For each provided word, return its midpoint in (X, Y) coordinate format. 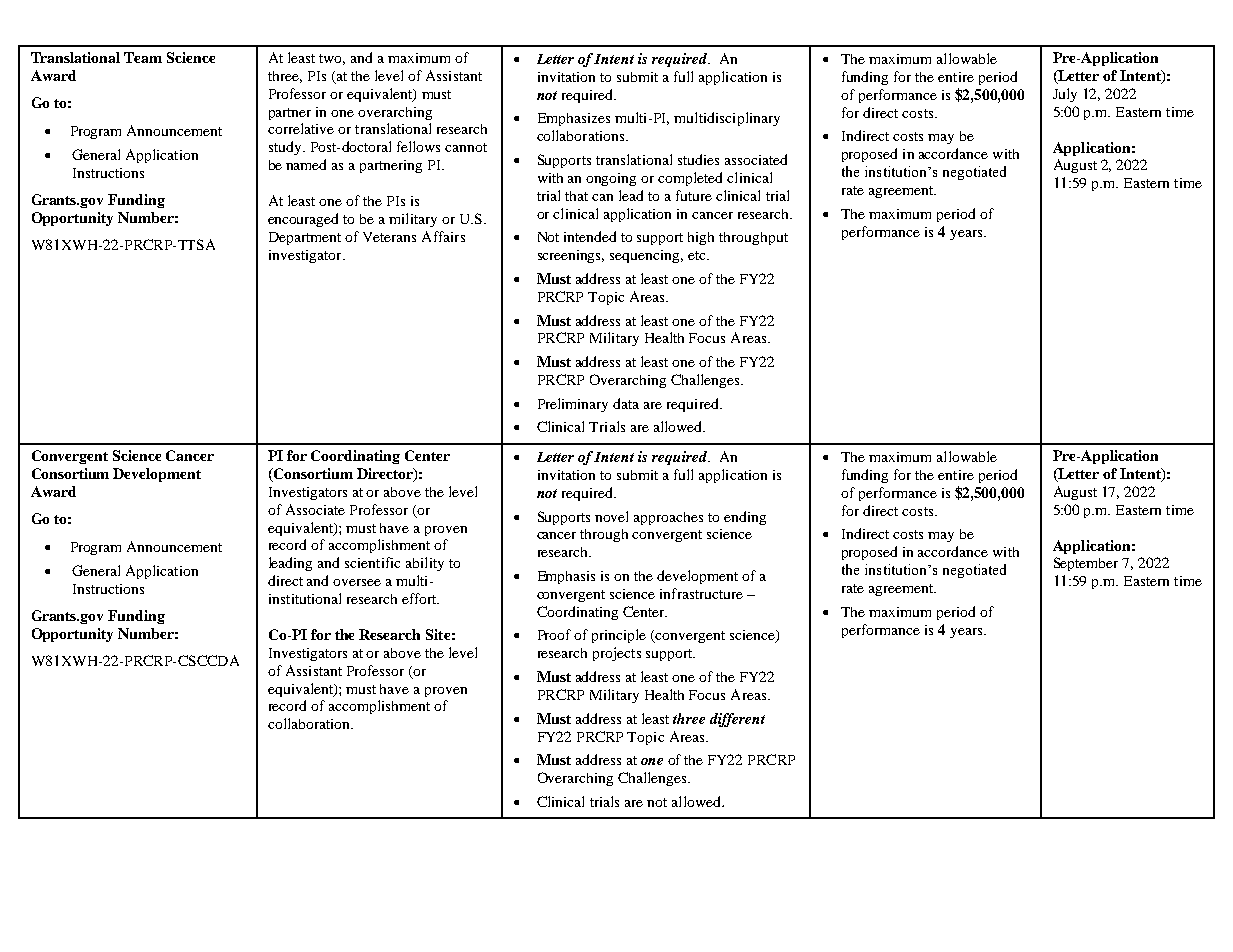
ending (745, 518)
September (1086, 564)
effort (420, 598)
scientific (372, 562)
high (701, 238)
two (332, 59)
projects (617, 654)
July (1065, 95)
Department (305, 238)
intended (590, 236)
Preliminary (573, 405)
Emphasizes (574, 119)
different (737, 720)
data (626, 403)
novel (611, 516)
